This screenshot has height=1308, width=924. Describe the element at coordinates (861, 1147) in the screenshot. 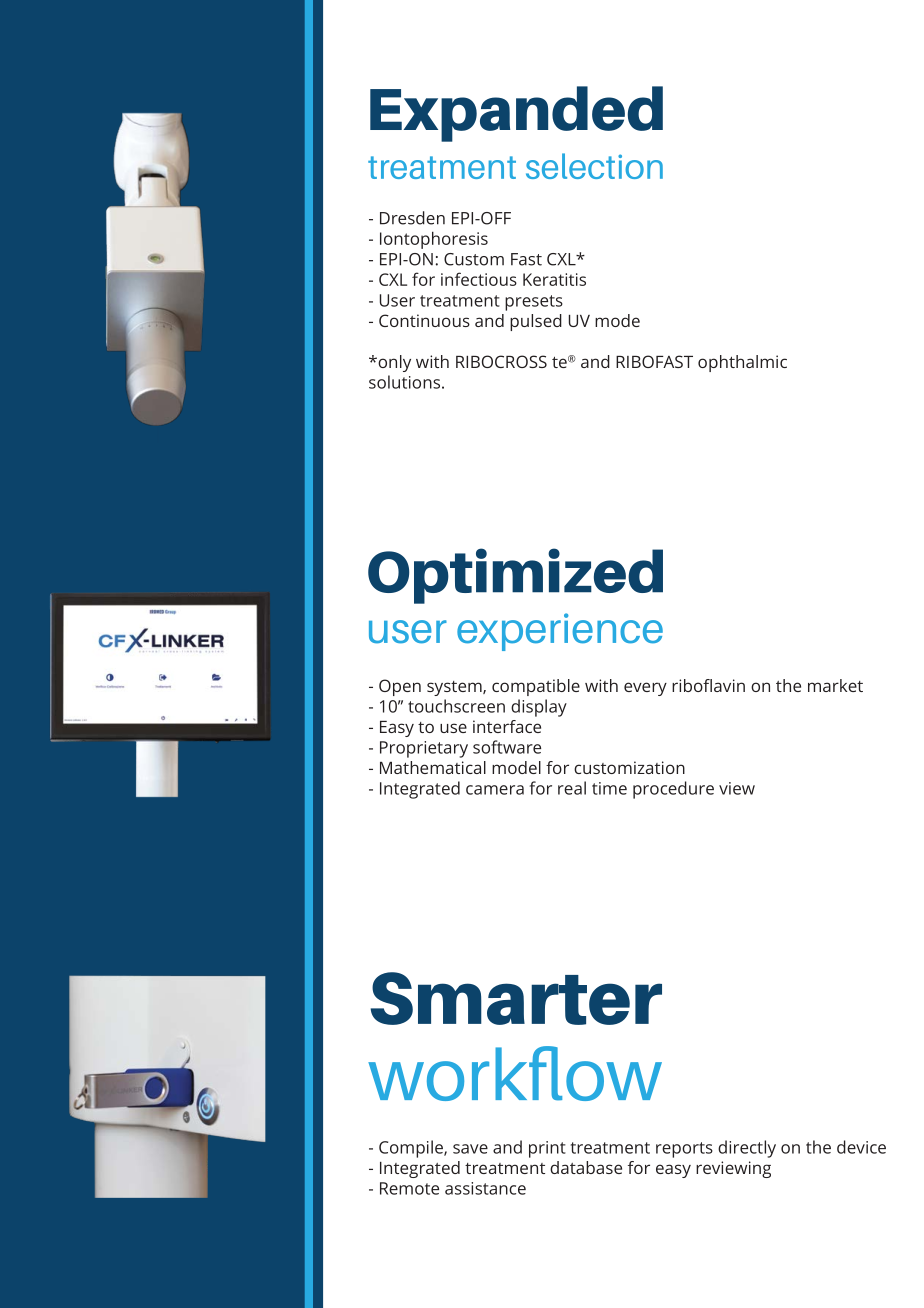

I see `device` at that location.
